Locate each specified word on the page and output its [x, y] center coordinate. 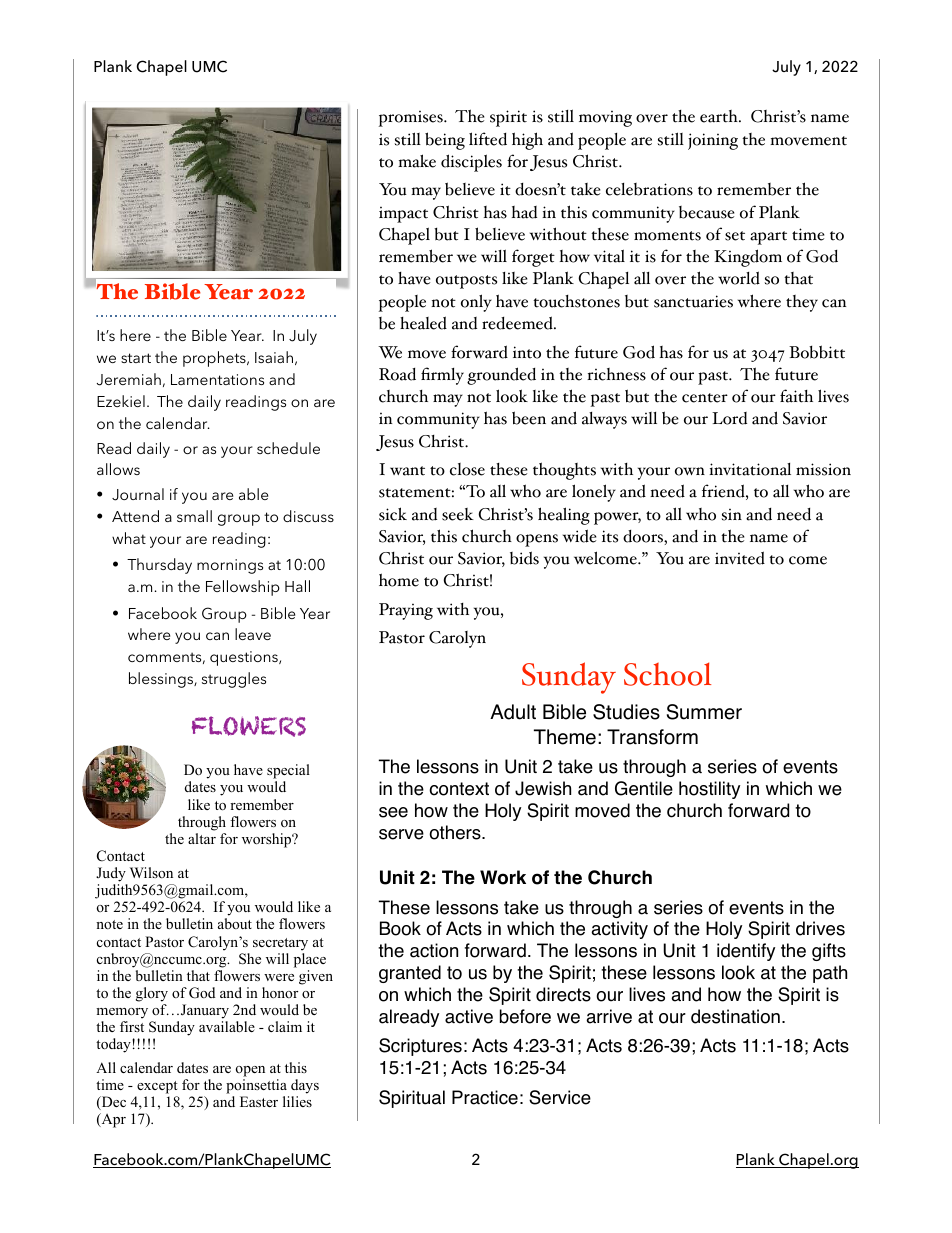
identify [746, 952]
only [476, 303]
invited [740, 558]
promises [412, 118]
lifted [488, 139]
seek [458, 514]
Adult [513, 712]
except [157, 1087]
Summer [704, 712]
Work [503, 877]
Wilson [151, 872]
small [194, 516]
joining [713, 141]
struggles [234, 680]
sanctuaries [693, 301]
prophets [215, 359]
